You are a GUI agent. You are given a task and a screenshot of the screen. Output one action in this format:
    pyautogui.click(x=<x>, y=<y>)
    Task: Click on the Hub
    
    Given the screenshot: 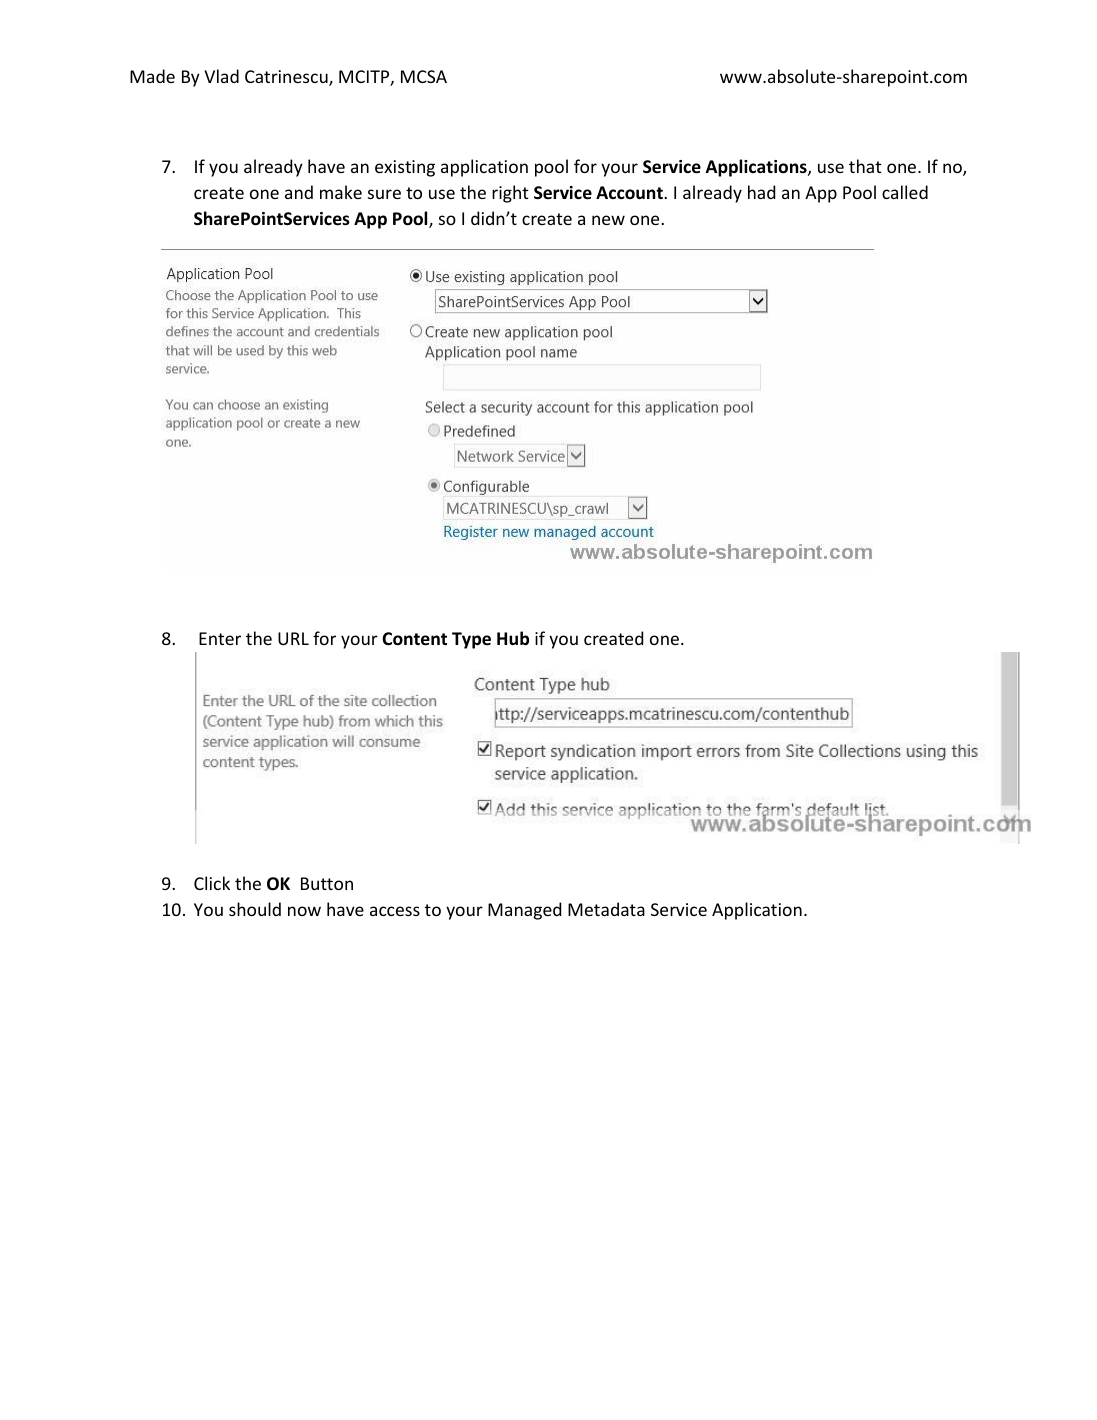 What is the action you would take?
    pyautogui.click(x=513, y=638)
